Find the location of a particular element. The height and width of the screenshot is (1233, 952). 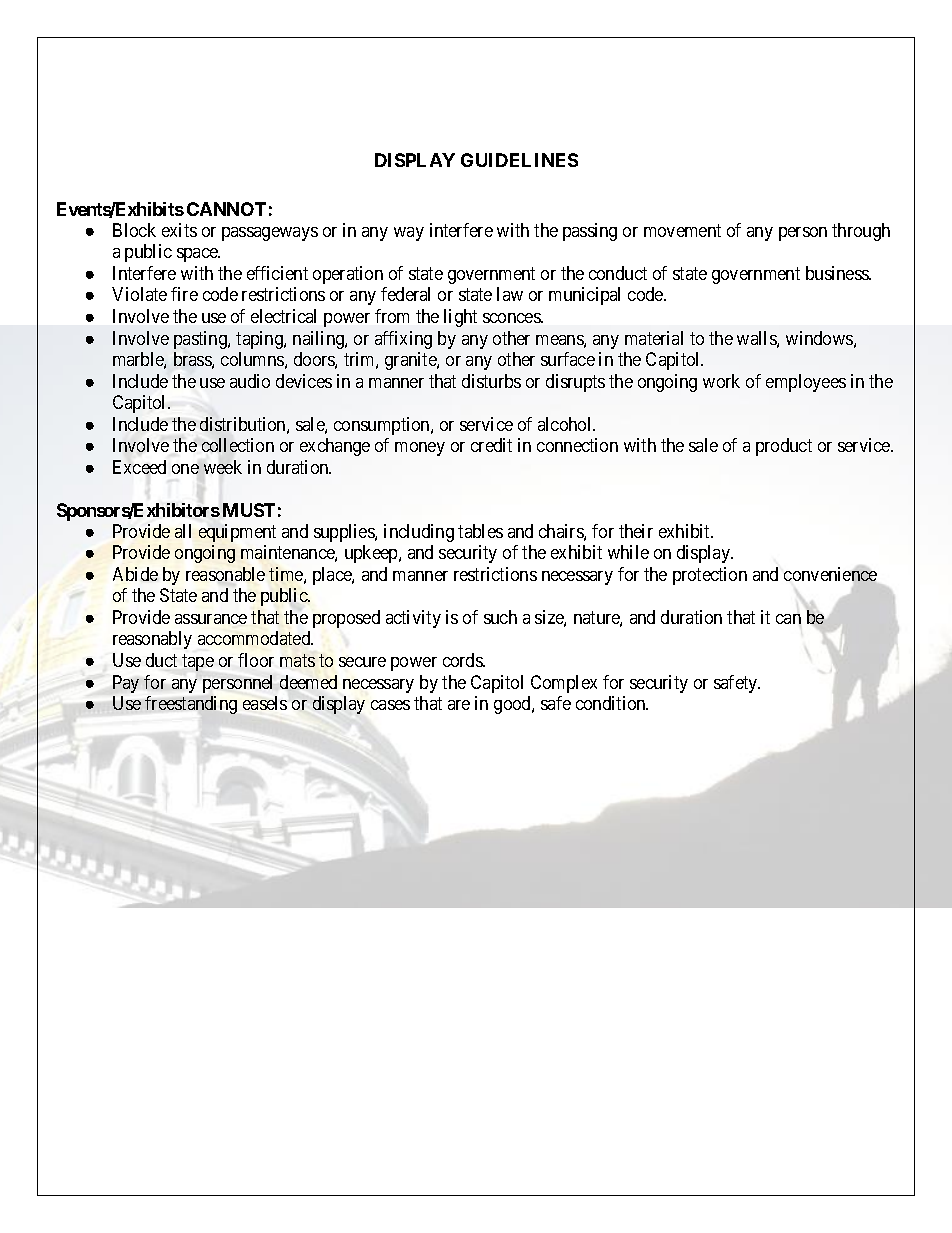

MUST is located at coordinates (249, 510).
